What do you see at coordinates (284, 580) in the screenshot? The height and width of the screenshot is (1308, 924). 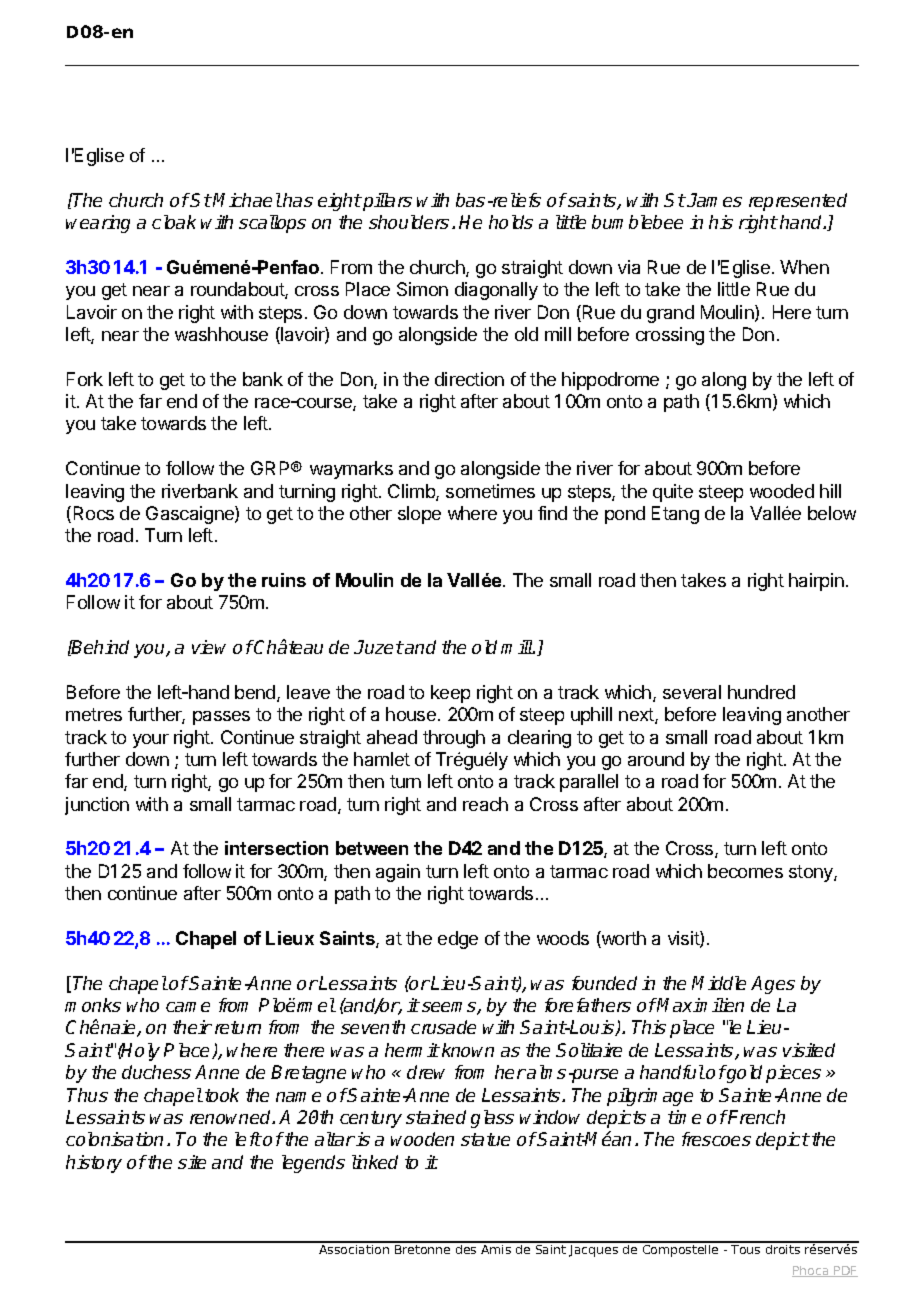 I see `ruins` at bounding box center [284, 580].
